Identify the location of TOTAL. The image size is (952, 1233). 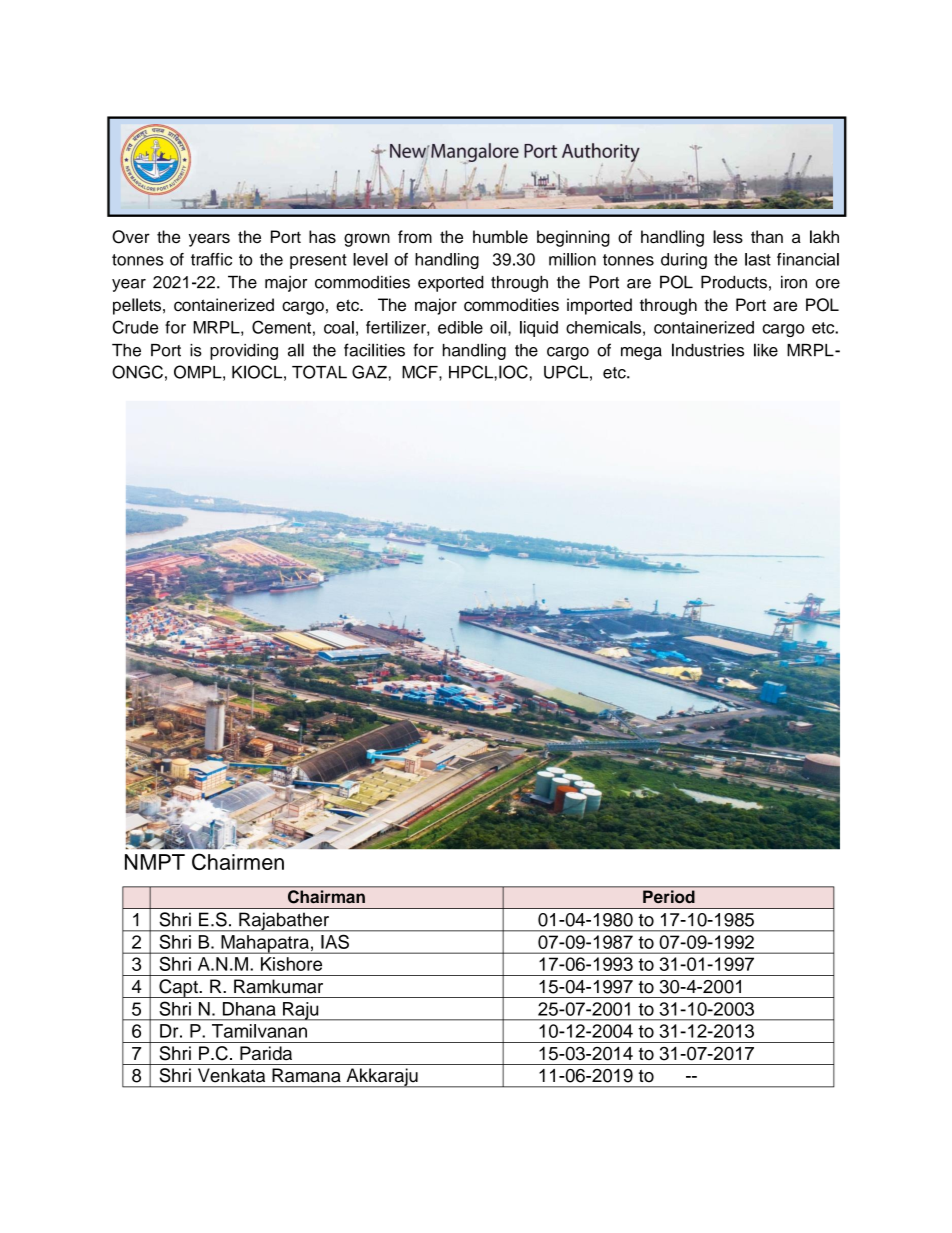
(319, 372).
